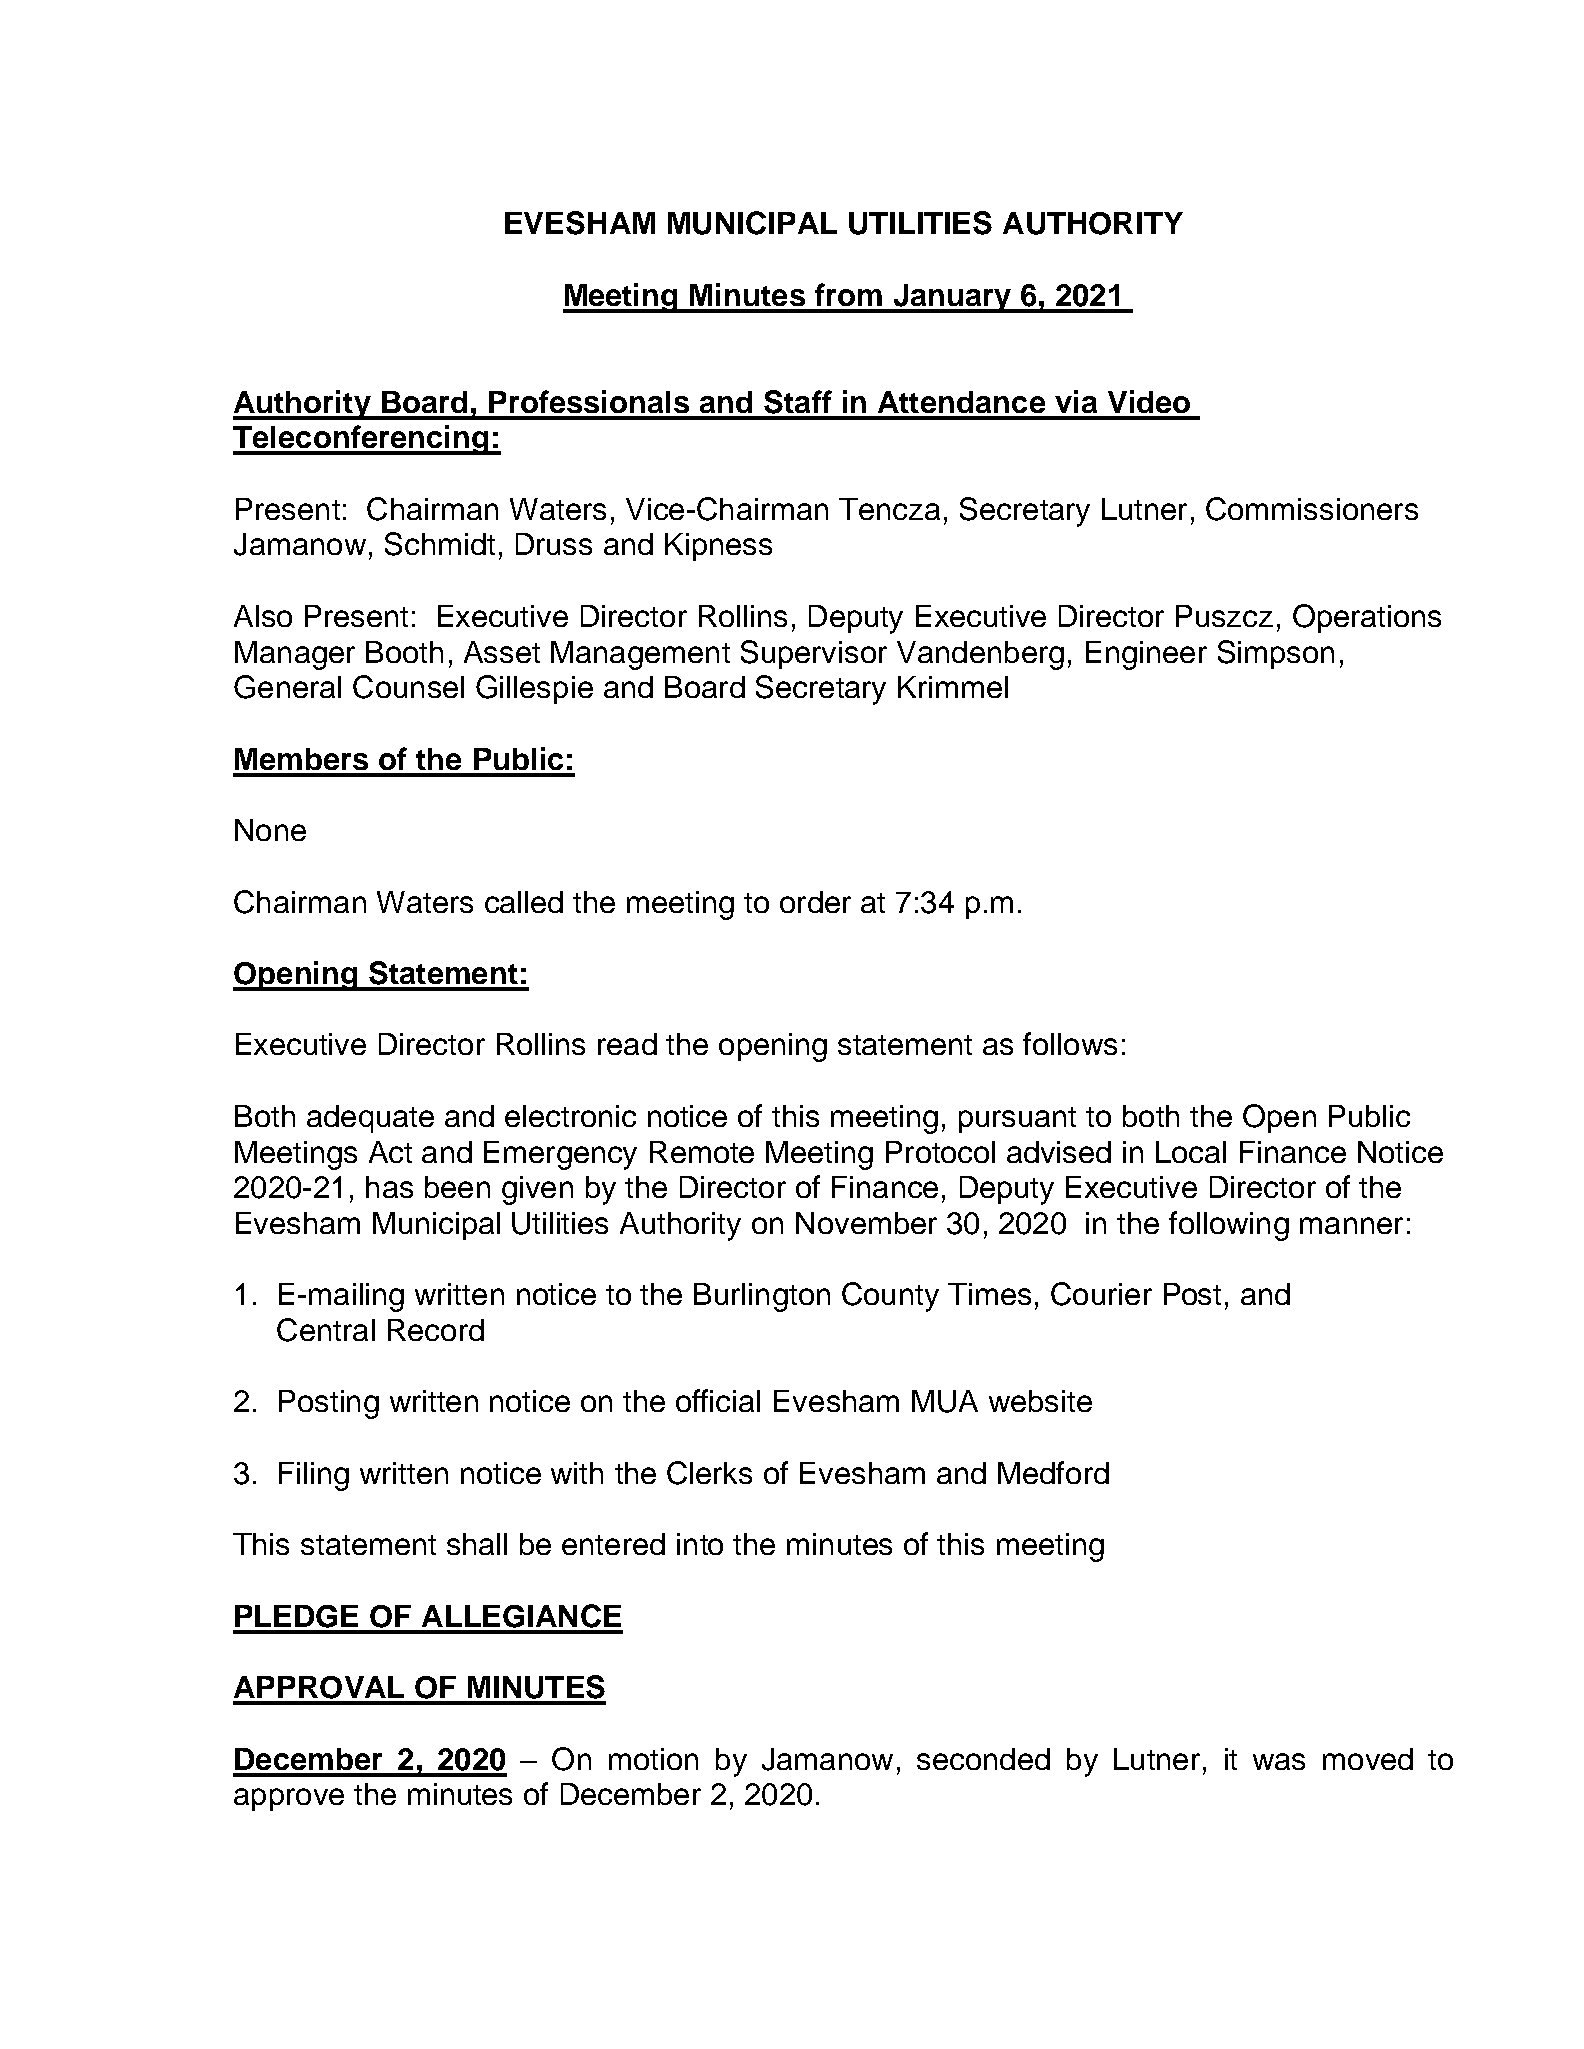 The image size is (1584, 2049). What do you see at coordinates (1276, 654) in the screenshot?
I see `Simpson` at bounding box center [1276, 654].
